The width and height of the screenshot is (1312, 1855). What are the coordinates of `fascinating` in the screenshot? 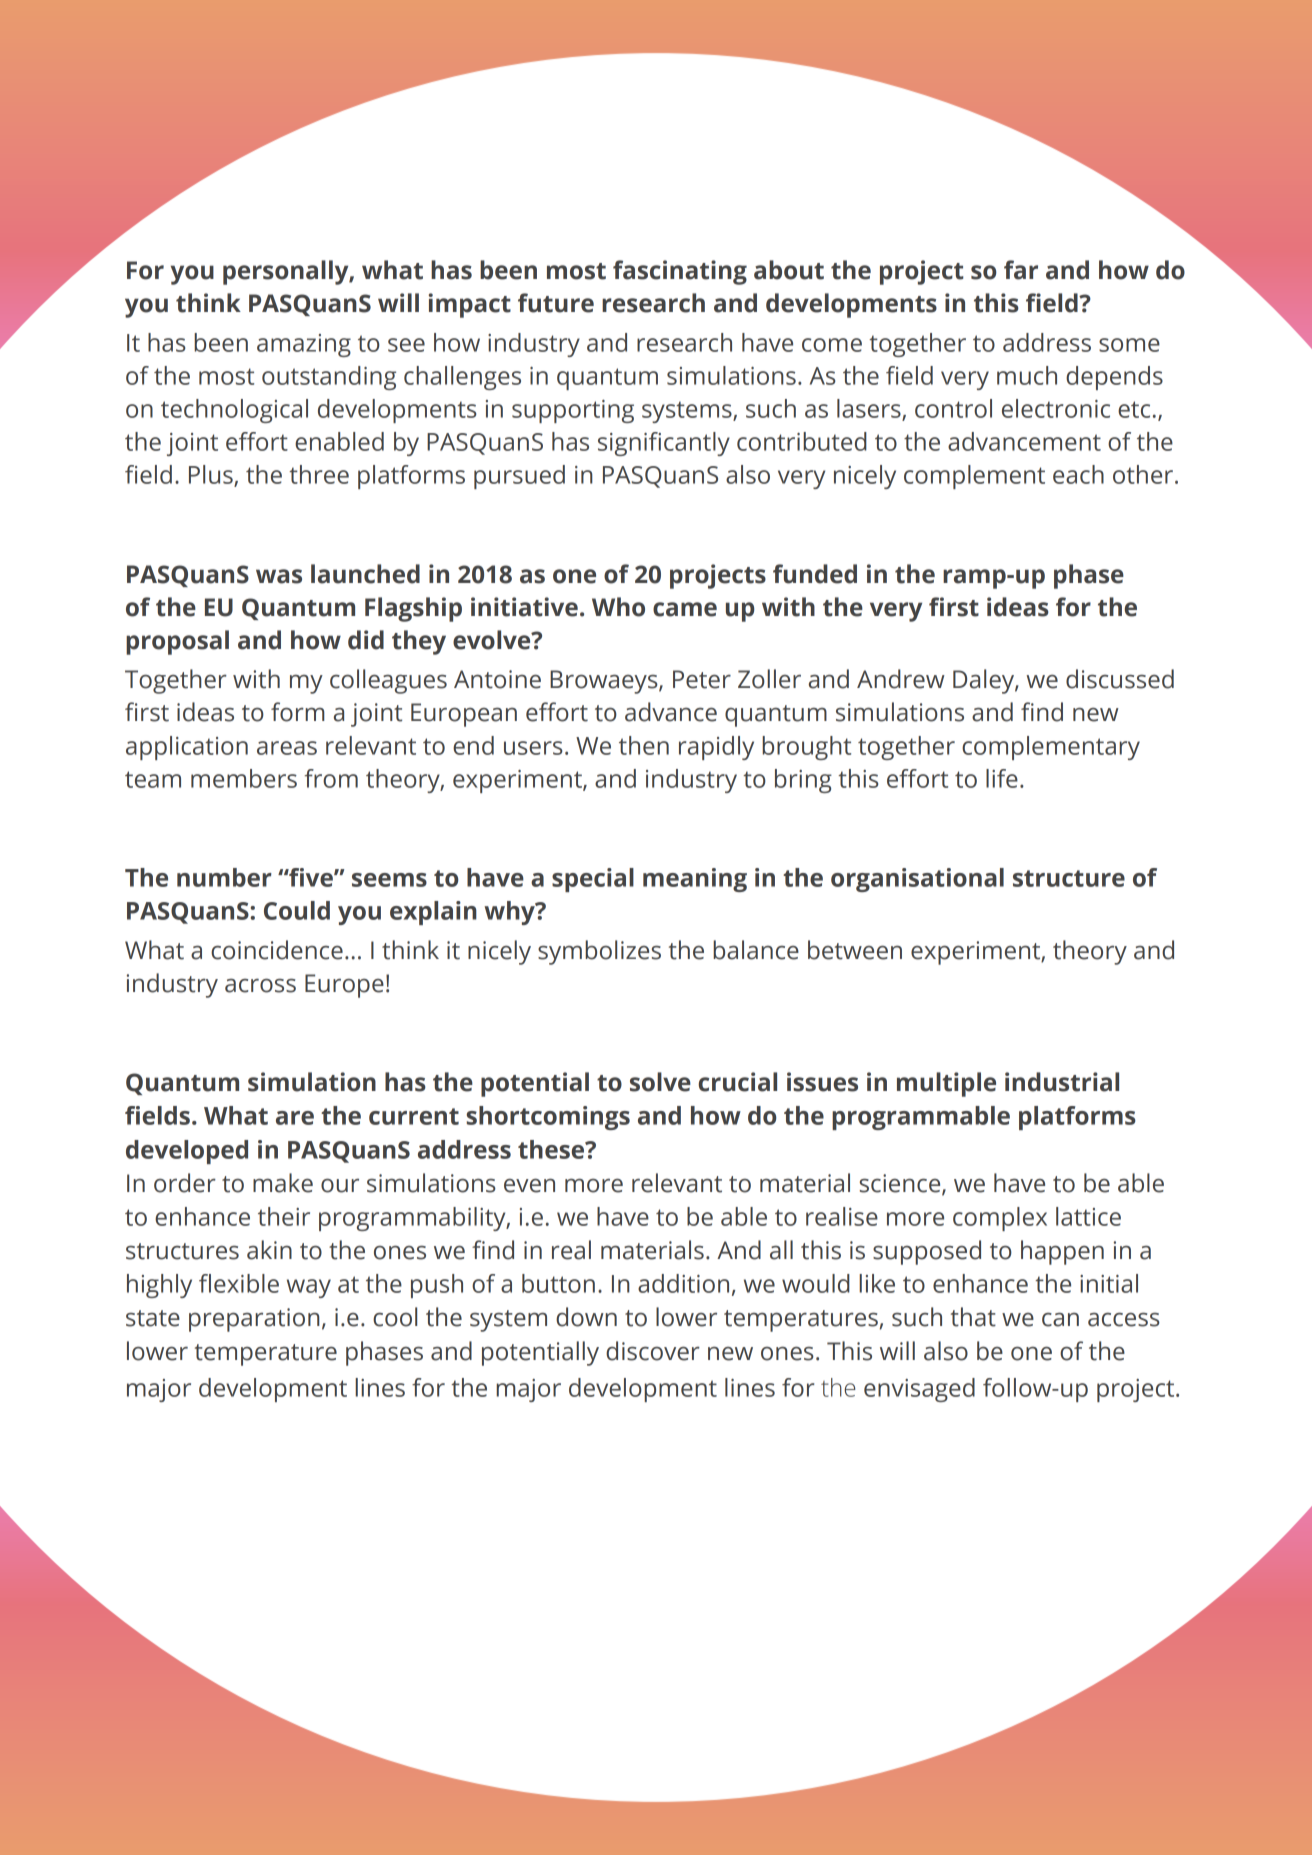 It's located at (680, 272).
